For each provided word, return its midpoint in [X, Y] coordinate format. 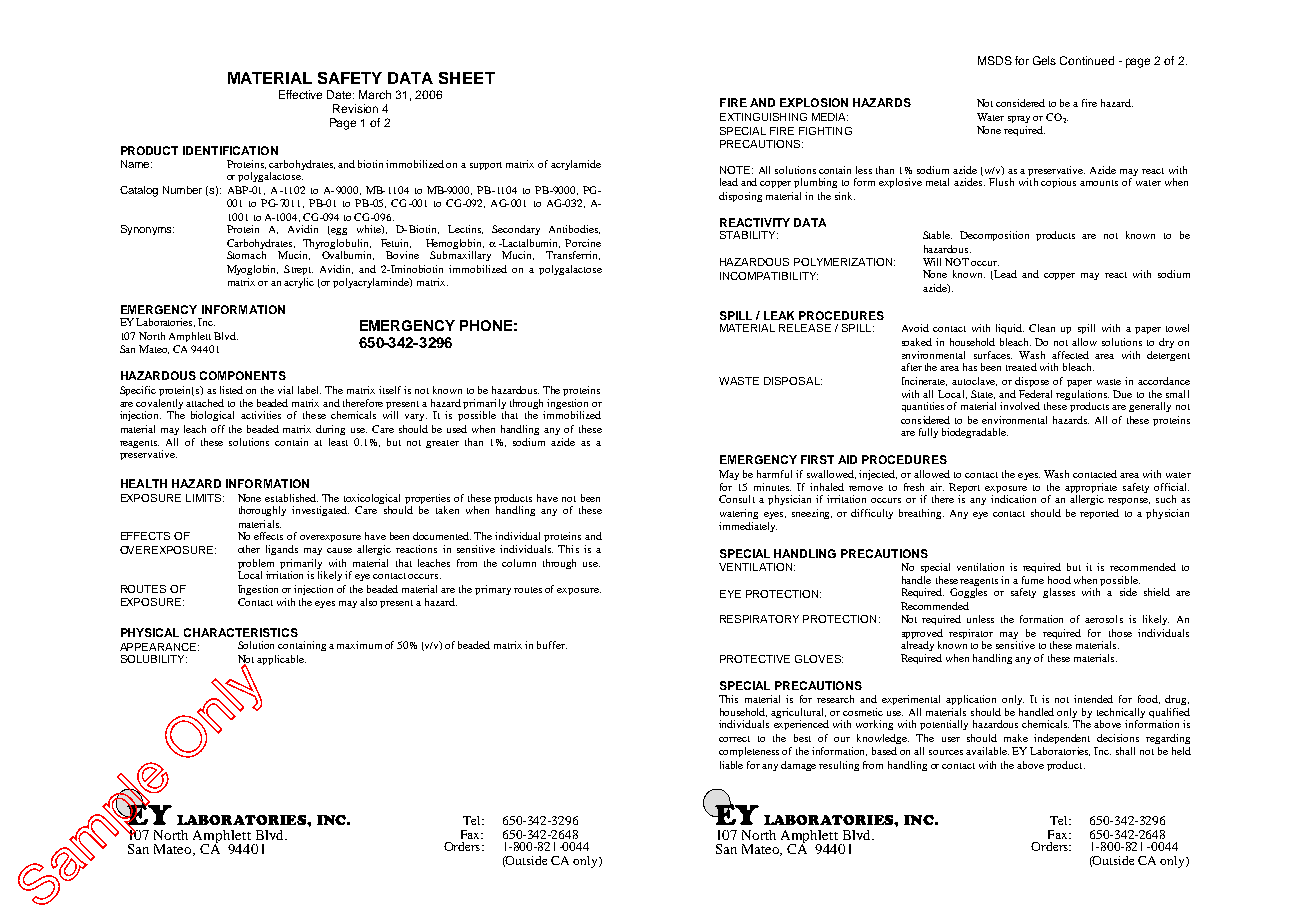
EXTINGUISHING [763, 117]
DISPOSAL [793, 381]
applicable [281, 660]
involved [1020, 406]
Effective [300, 94]
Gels [1044, 60]
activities [261, 415]
